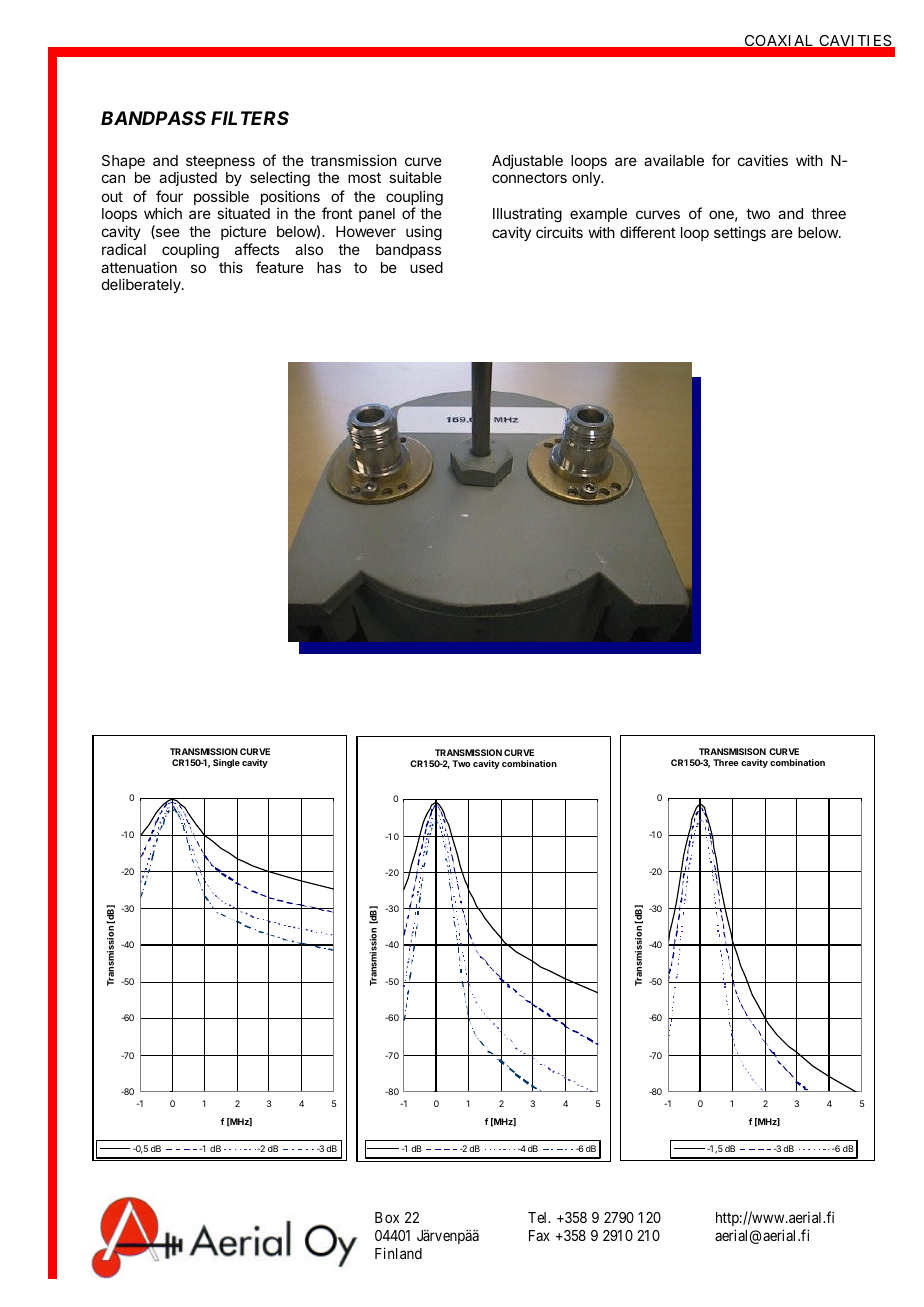 This screenshot has width=924, height=1307. I want to click on Box, so click(387, 1217).
